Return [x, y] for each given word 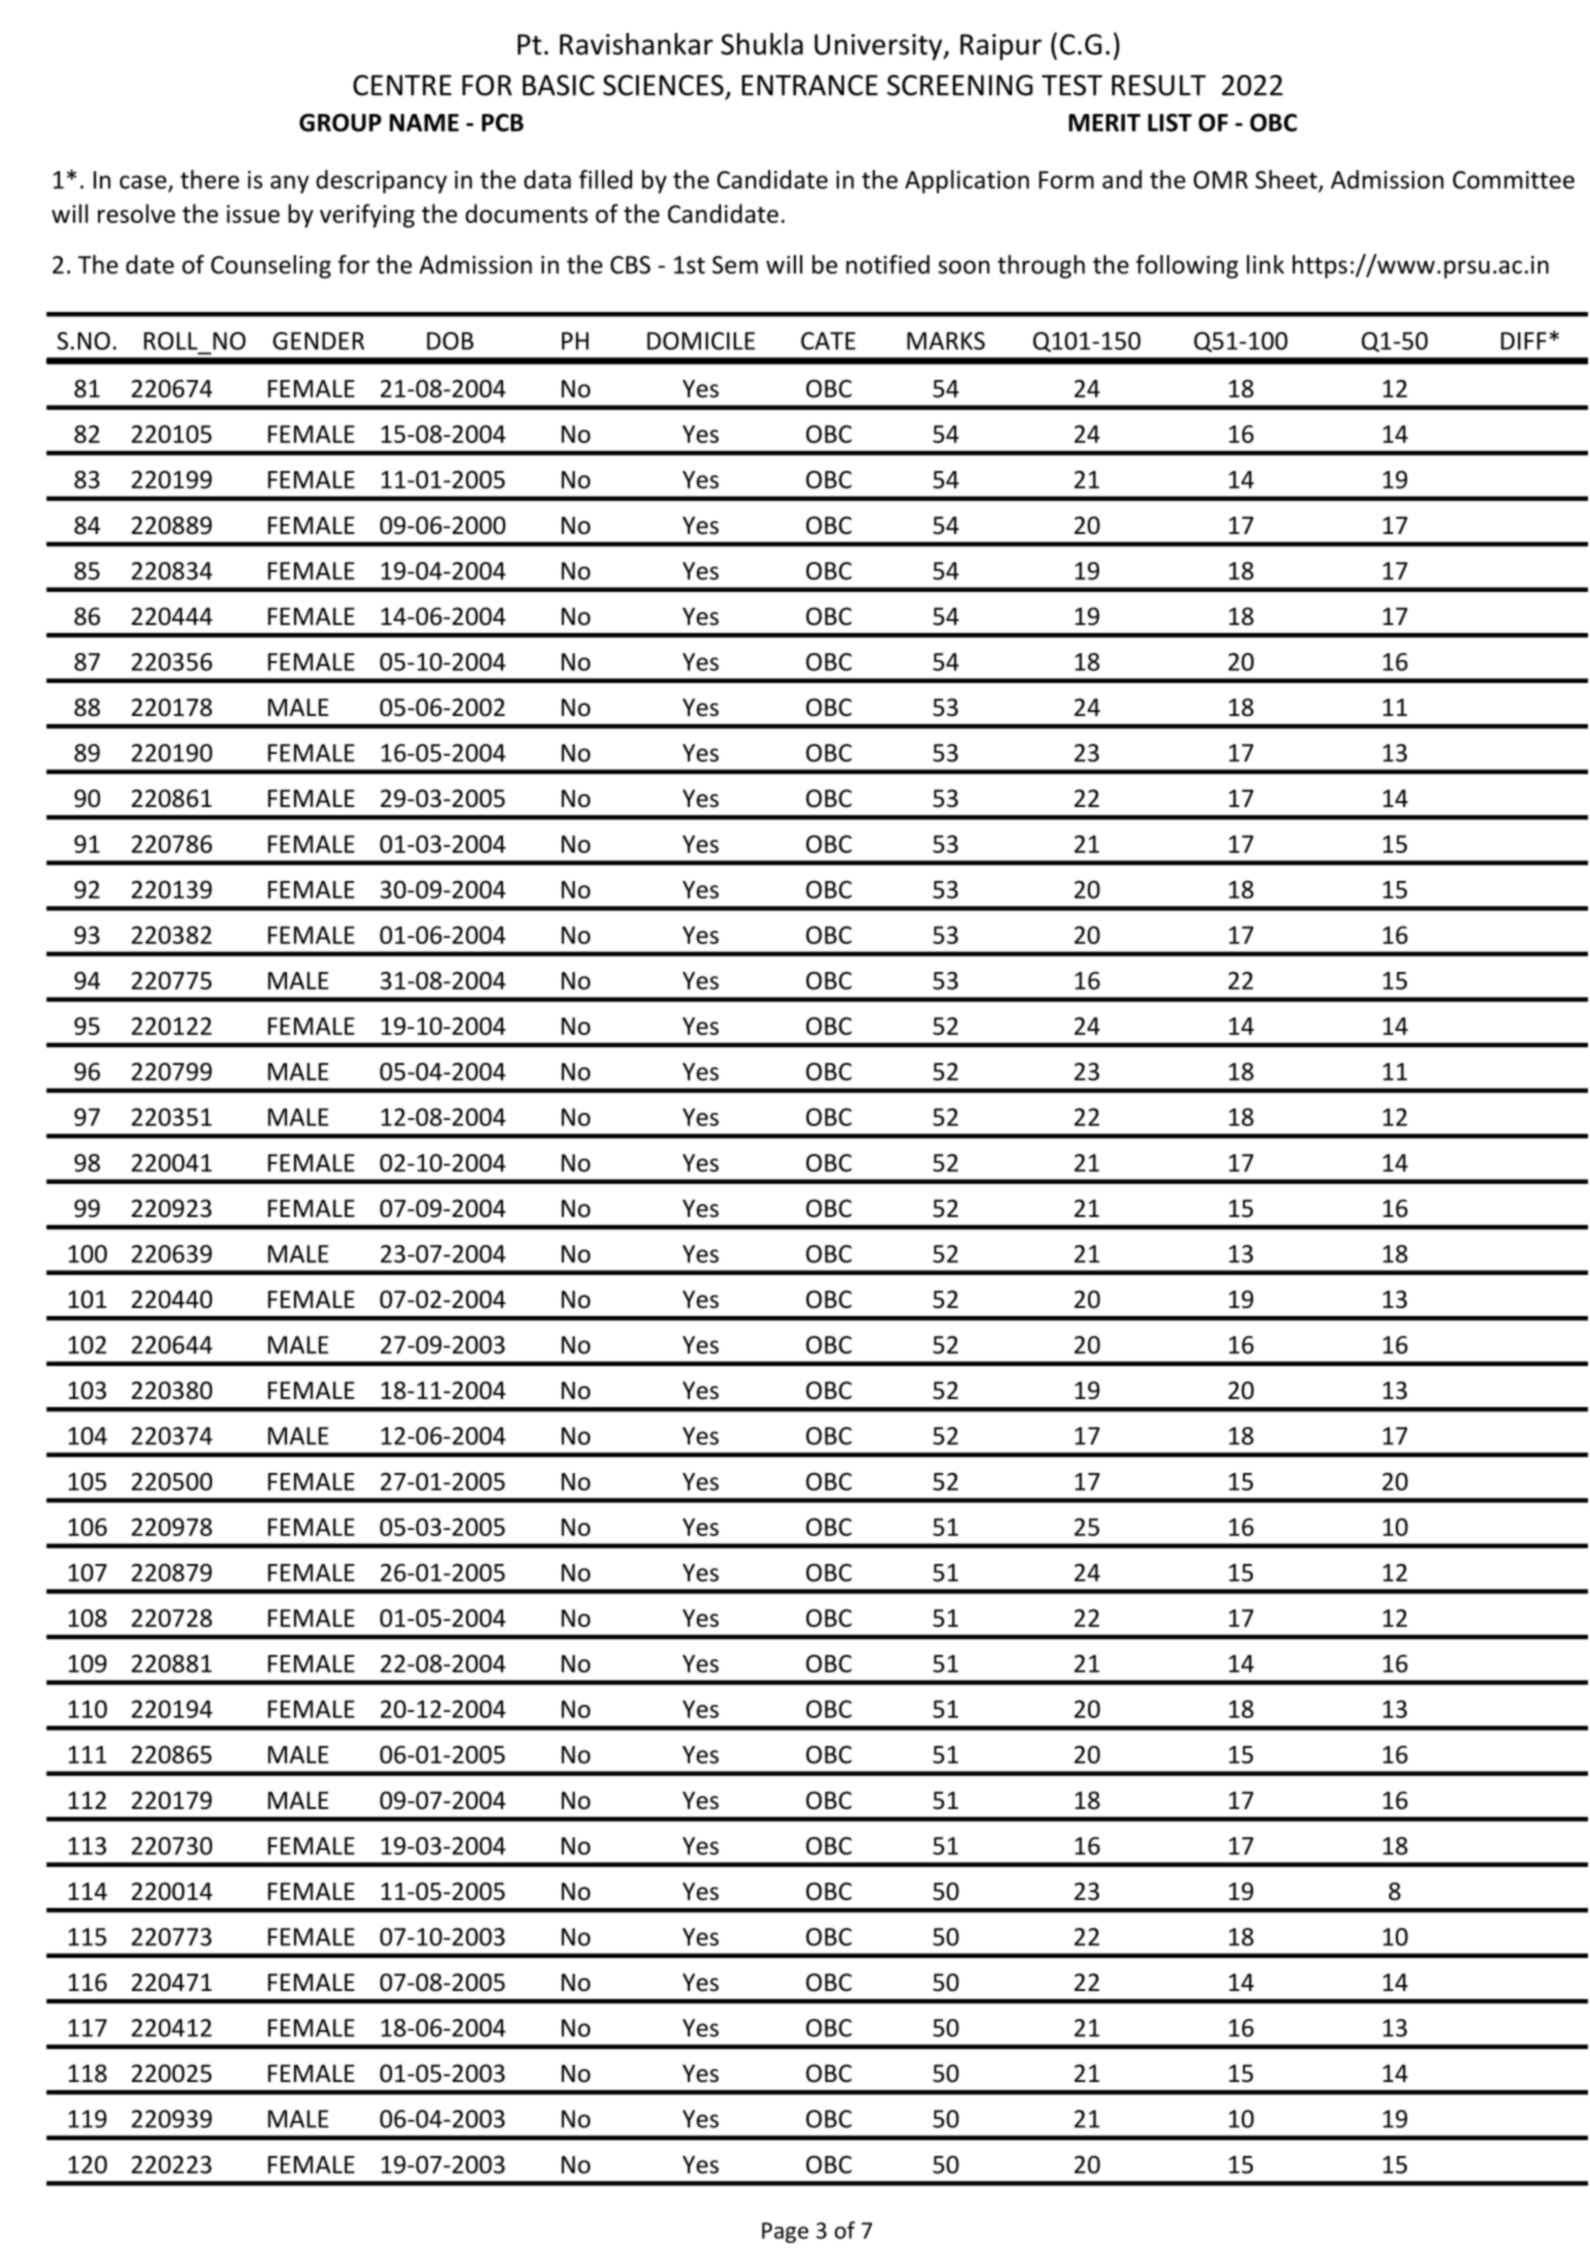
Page [785, 2232]
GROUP [340, 122]
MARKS [946, 341]
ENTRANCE [810, 85]
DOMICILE [701, 341]
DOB [450, 341]
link [1265, 264]
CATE [828, 341]
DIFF [1524, 341]
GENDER [318, 341]
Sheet [1286, 179]
